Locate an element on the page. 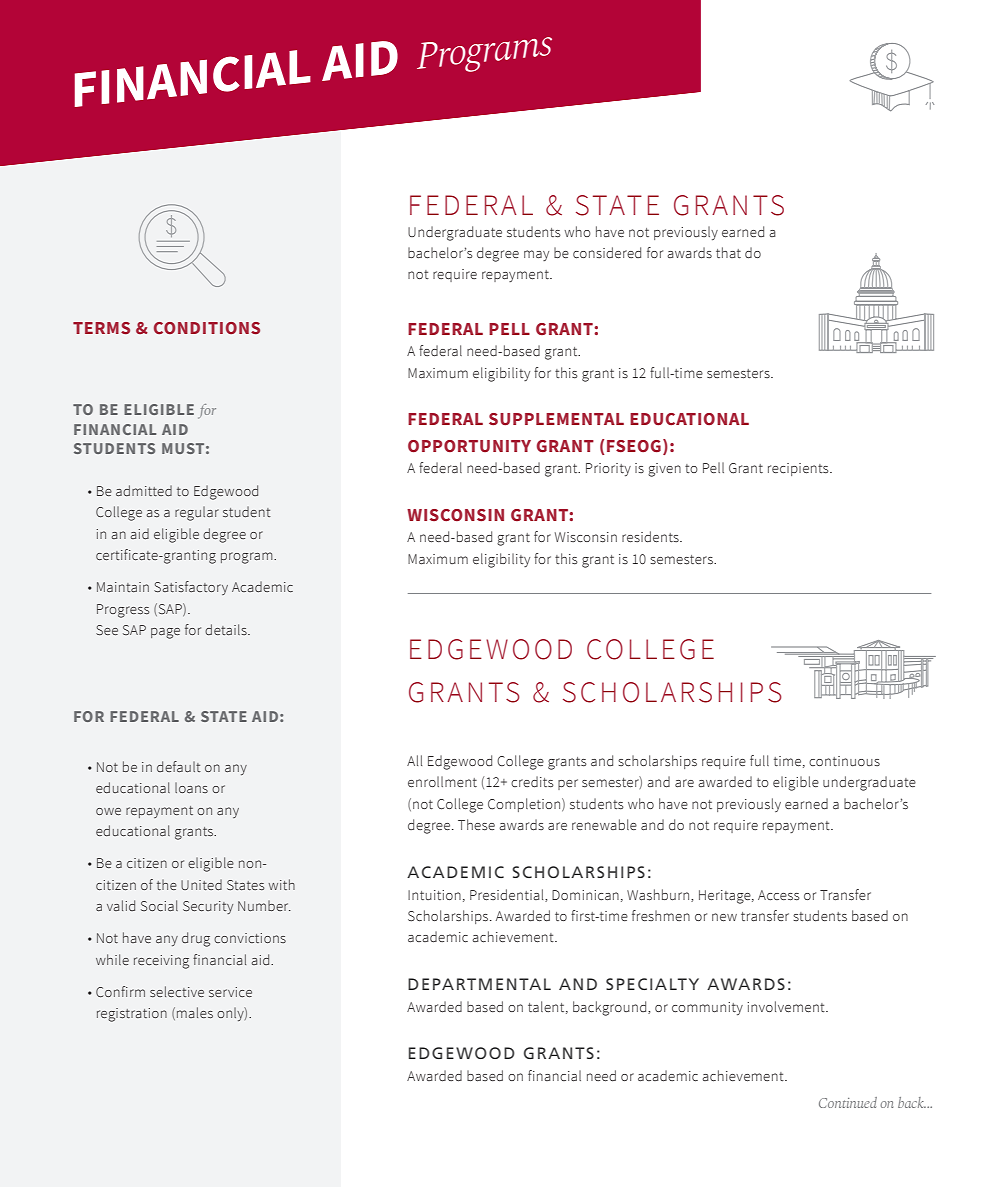  males is located at coordinates (195, 1013).
